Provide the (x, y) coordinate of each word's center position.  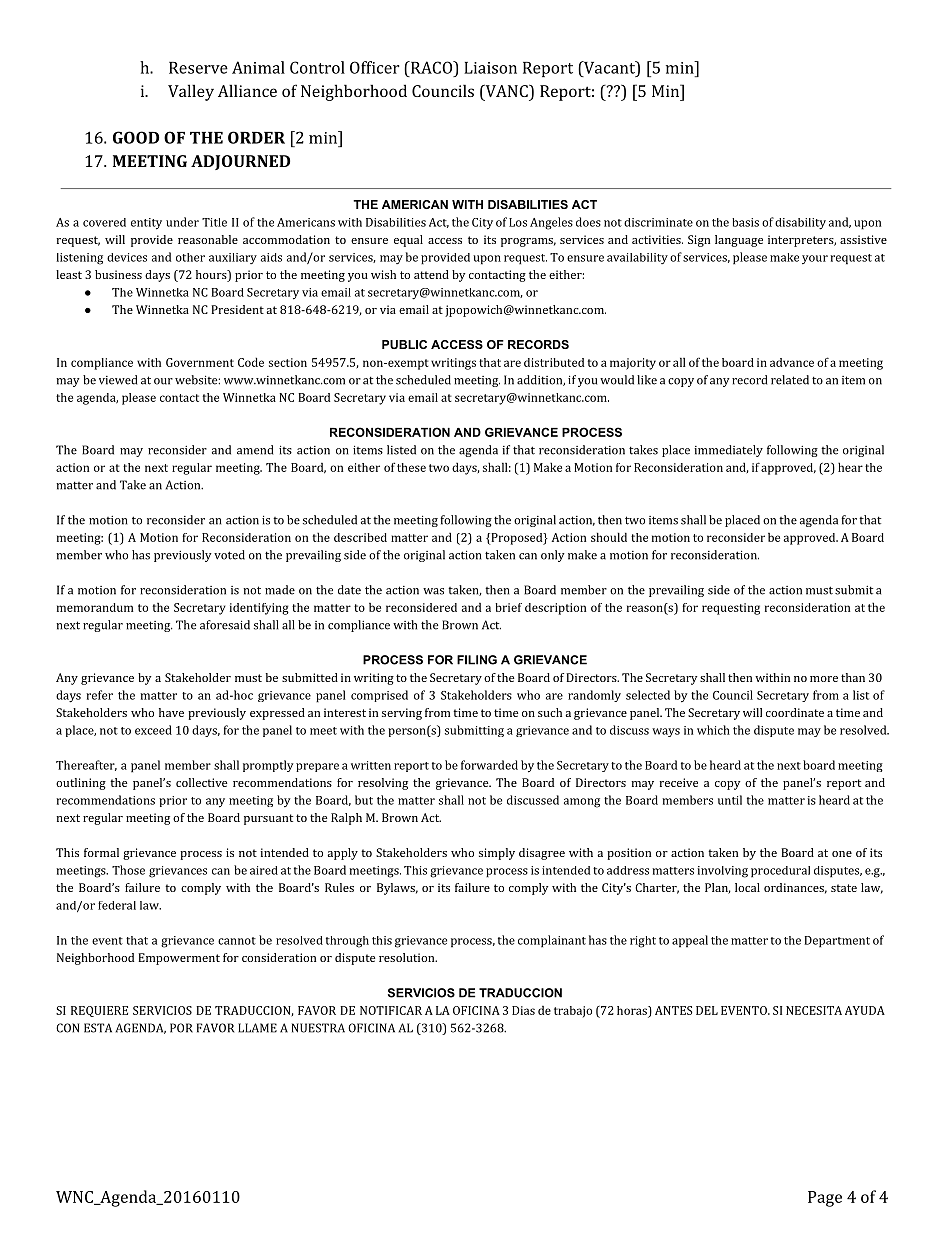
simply (497, 854)
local (747, 887)
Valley (191, 92)
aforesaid (225, 625)
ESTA (98, 1028)
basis (745, 222)
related (790, 380)
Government (200, 362)
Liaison (490, 68)
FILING (477, 660)
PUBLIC (404, 344)
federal (117, 905)
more (824, 679)
